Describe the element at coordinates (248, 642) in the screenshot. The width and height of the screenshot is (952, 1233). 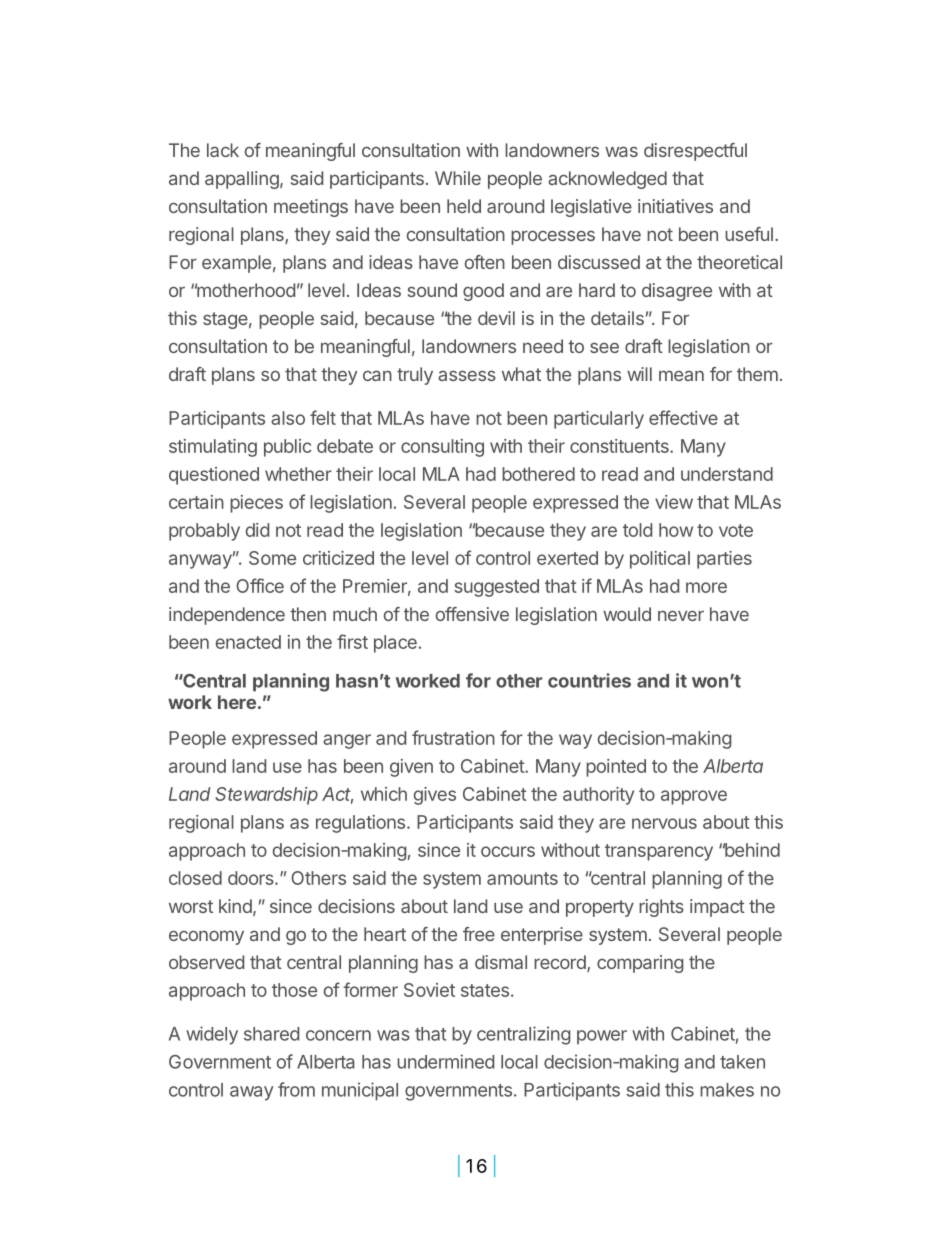
I see `enacted` at that location.
